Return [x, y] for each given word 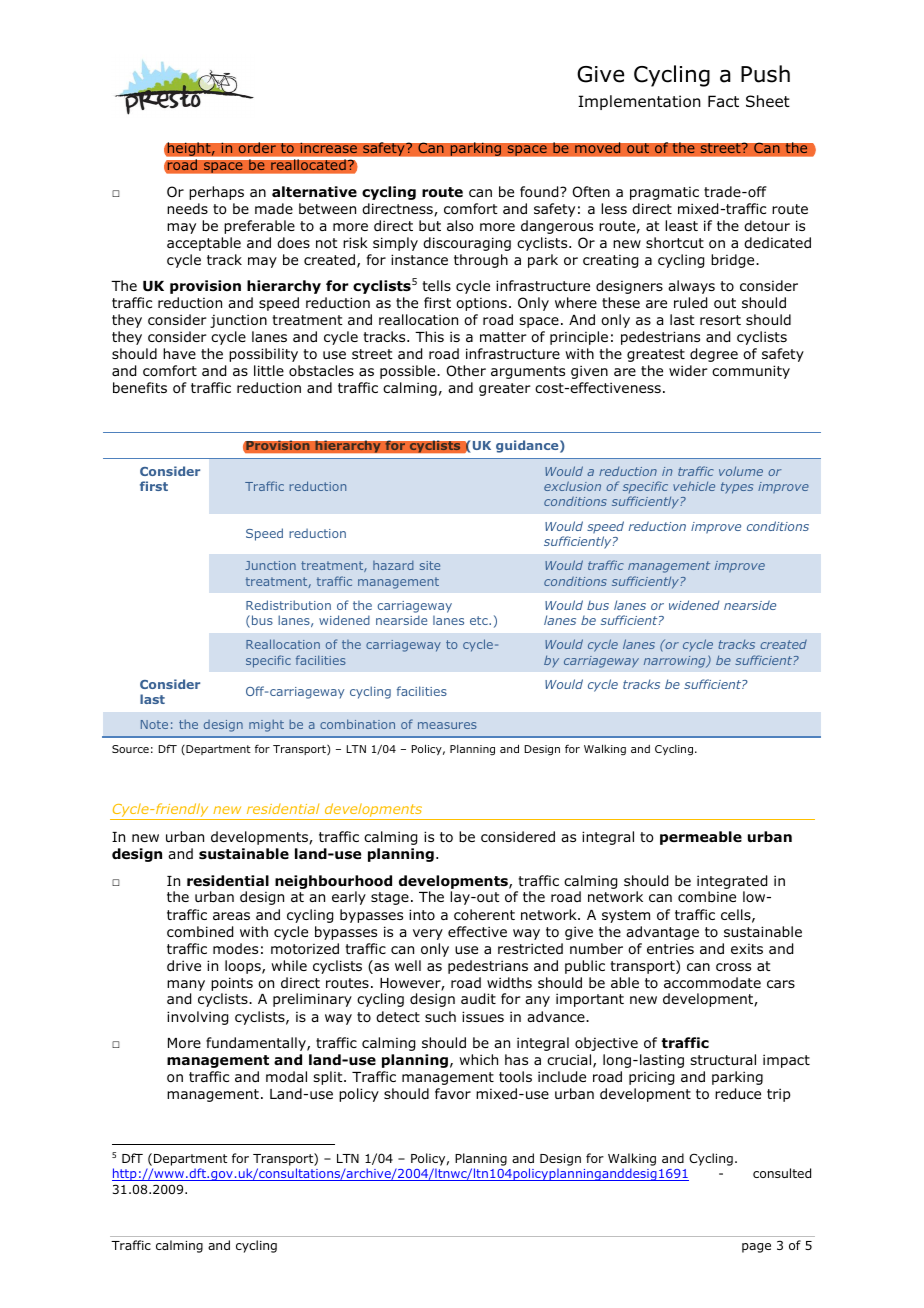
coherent [484, 914]
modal [286, 1076]
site [430, 565]
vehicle [694, 486]
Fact [723, 101]
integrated [732, 882]
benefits [140, 387]
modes [235, 948]
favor [453, 1093]
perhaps [216, 193]
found [540, 192]
